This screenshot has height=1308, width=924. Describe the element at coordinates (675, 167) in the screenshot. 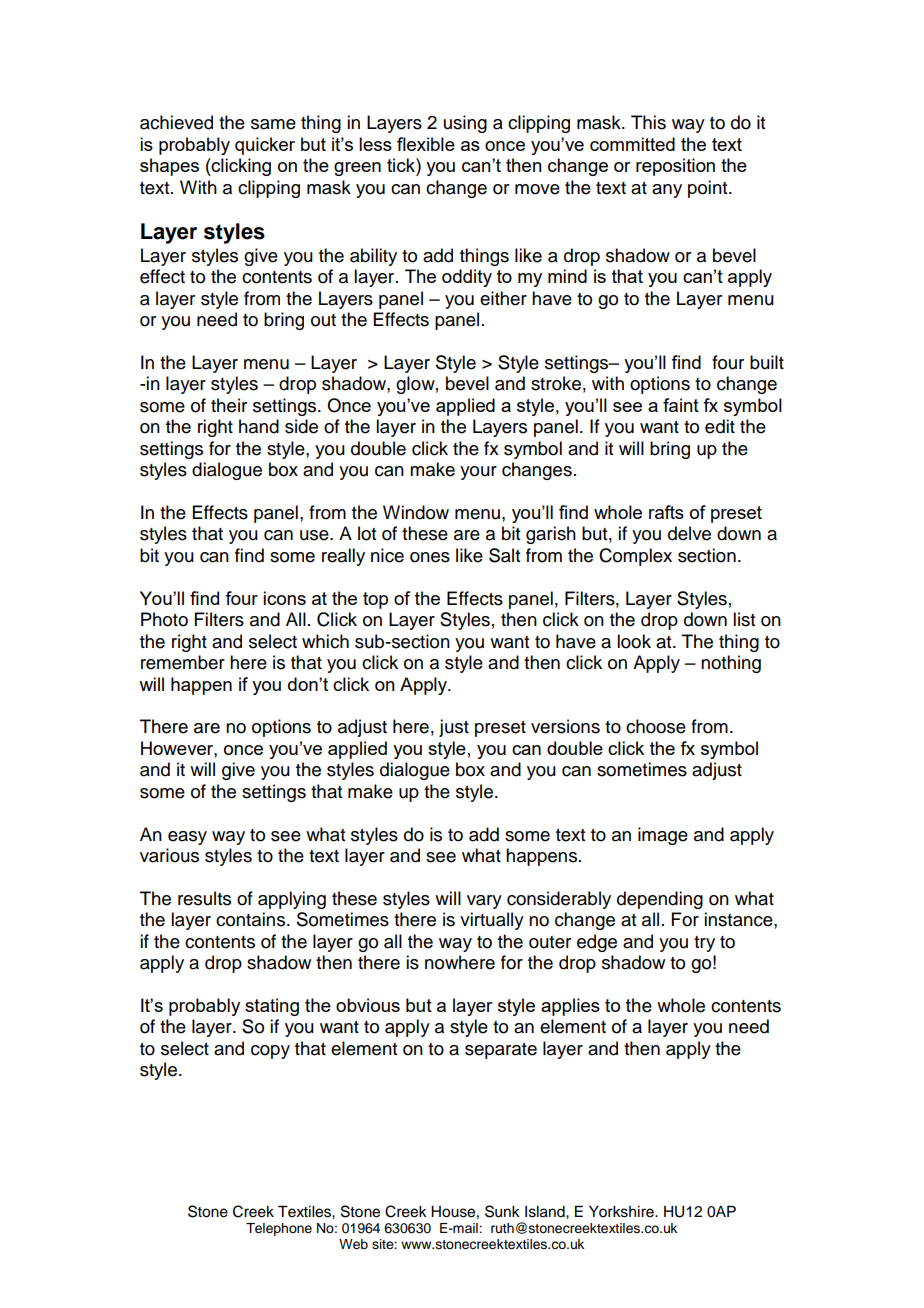

I see `reposition` at that location.
